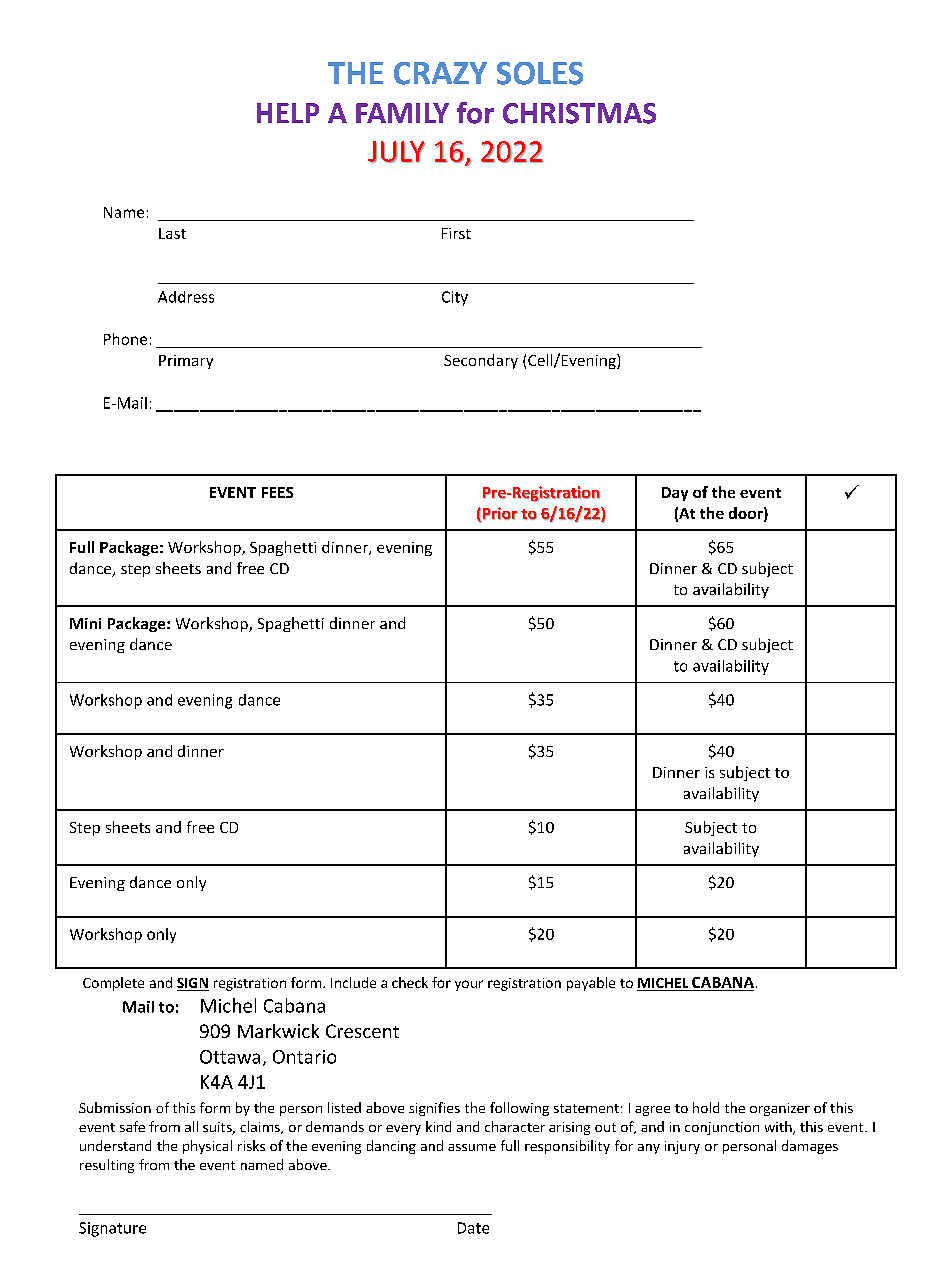 This screenshot has width=952, height=1270. What do you see at coordinates (675, 494) in the screenshot?
I see `Day` at bounding box center [675, 494].
